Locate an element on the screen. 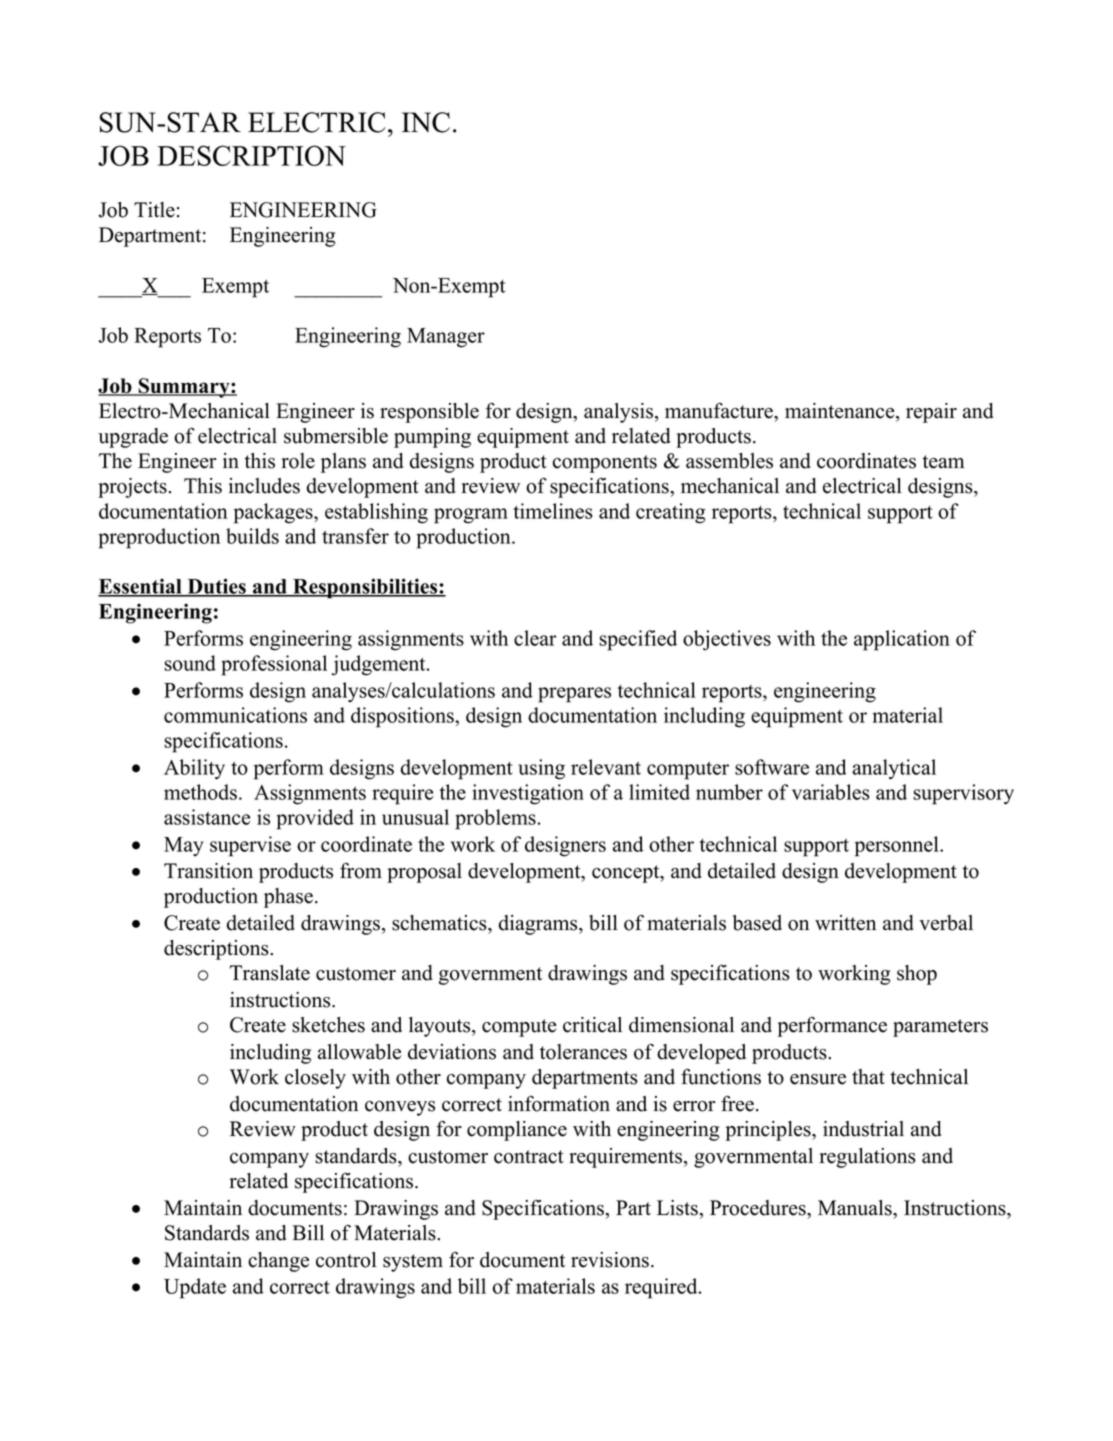 The height and width of the screenshot is (1441, 1113). timelines is located at coordinates (553, 511).
